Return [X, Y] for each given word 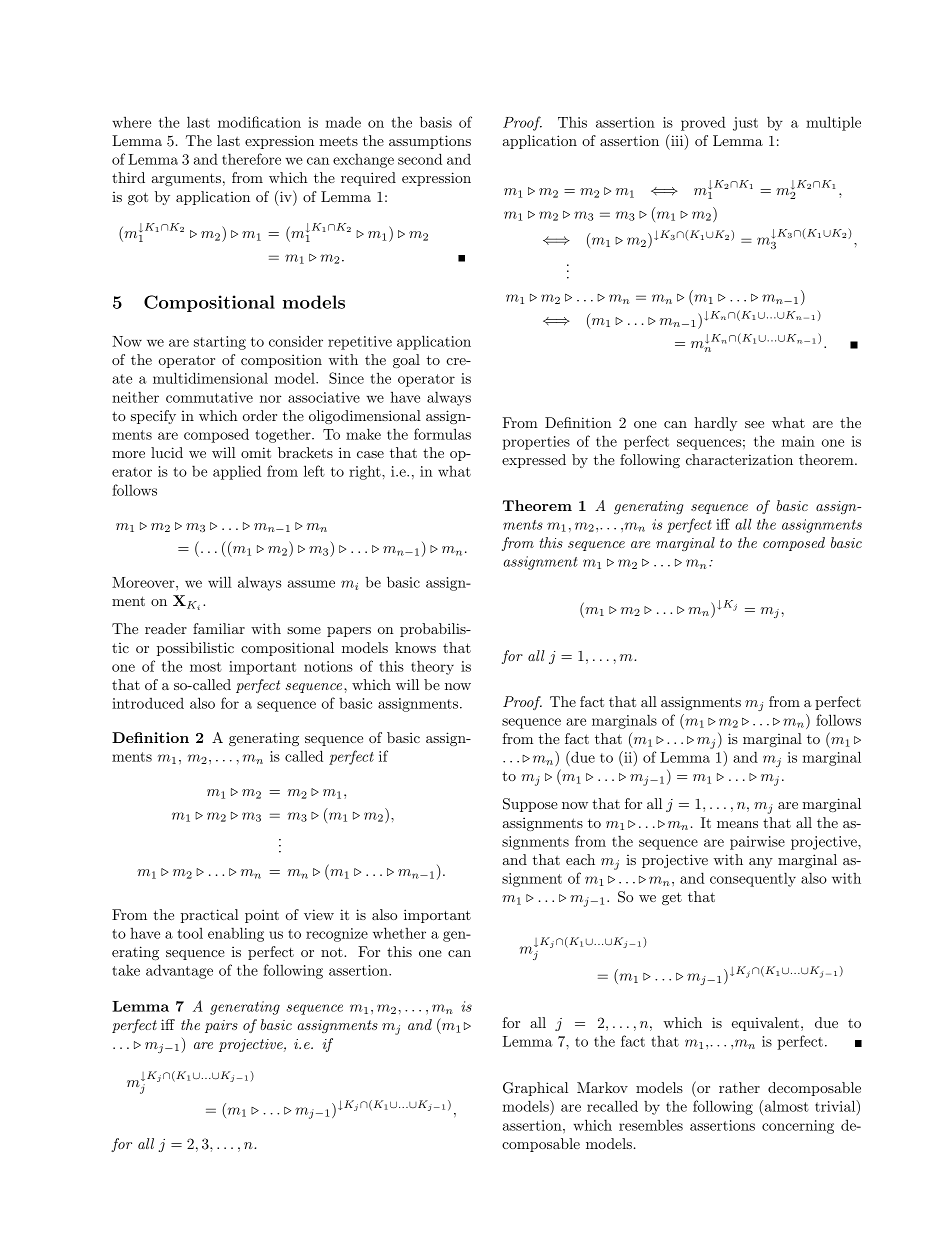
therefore [251, 159]
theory [432, 667]
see [754, 424]
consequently [753, 879]
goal [406, 361]
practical [210, 916]
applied [237, 472]
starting [220, 343]
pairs [221, 1026]
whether [399, 933]
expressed [534, 461]
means [737, 824]
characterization [739, 459]
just [745, 124]
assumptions [430, 142]
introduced [148, 703]
